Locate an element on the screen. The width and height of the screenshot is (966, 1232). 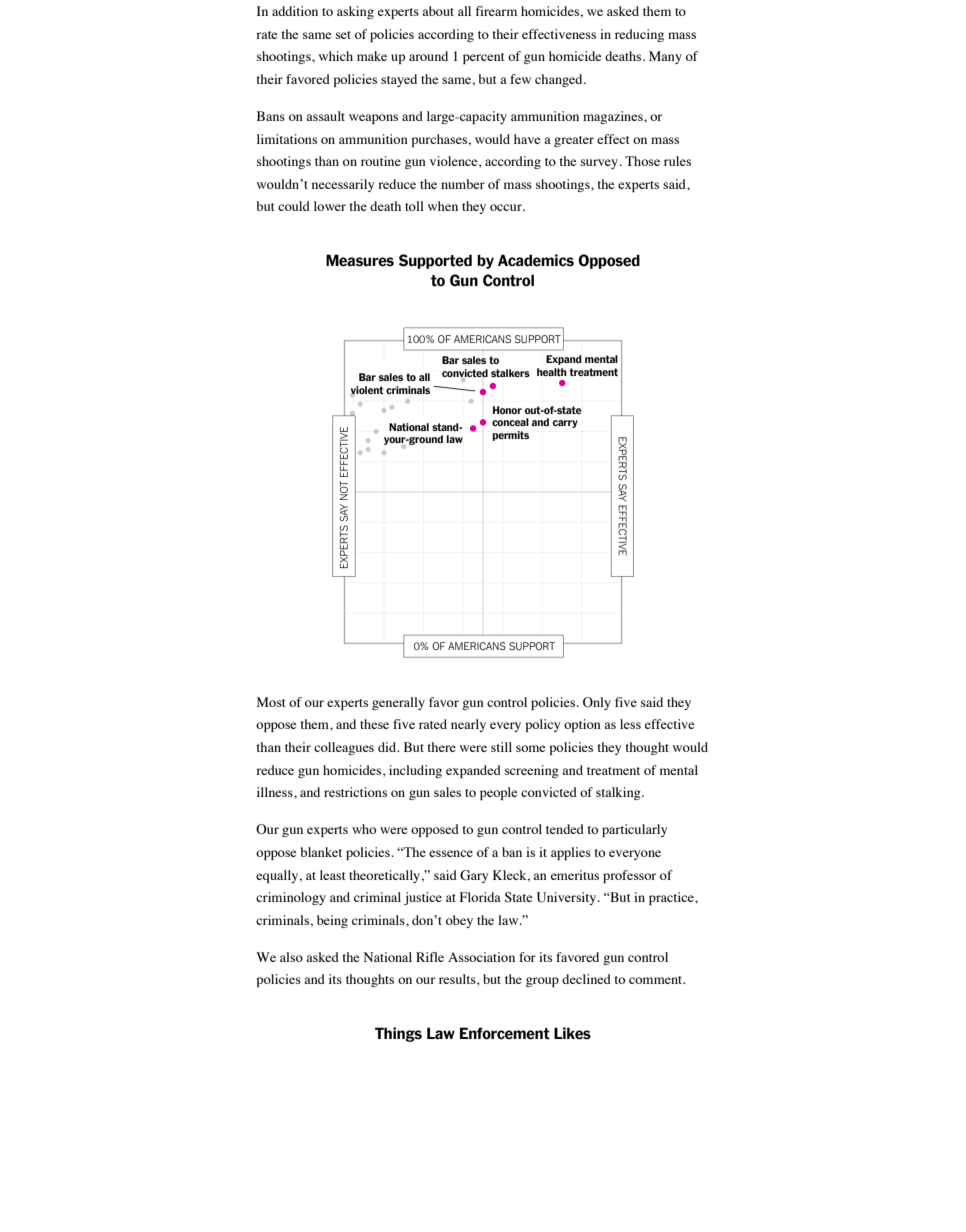
colleagues is located at coordinates (344, 748).
